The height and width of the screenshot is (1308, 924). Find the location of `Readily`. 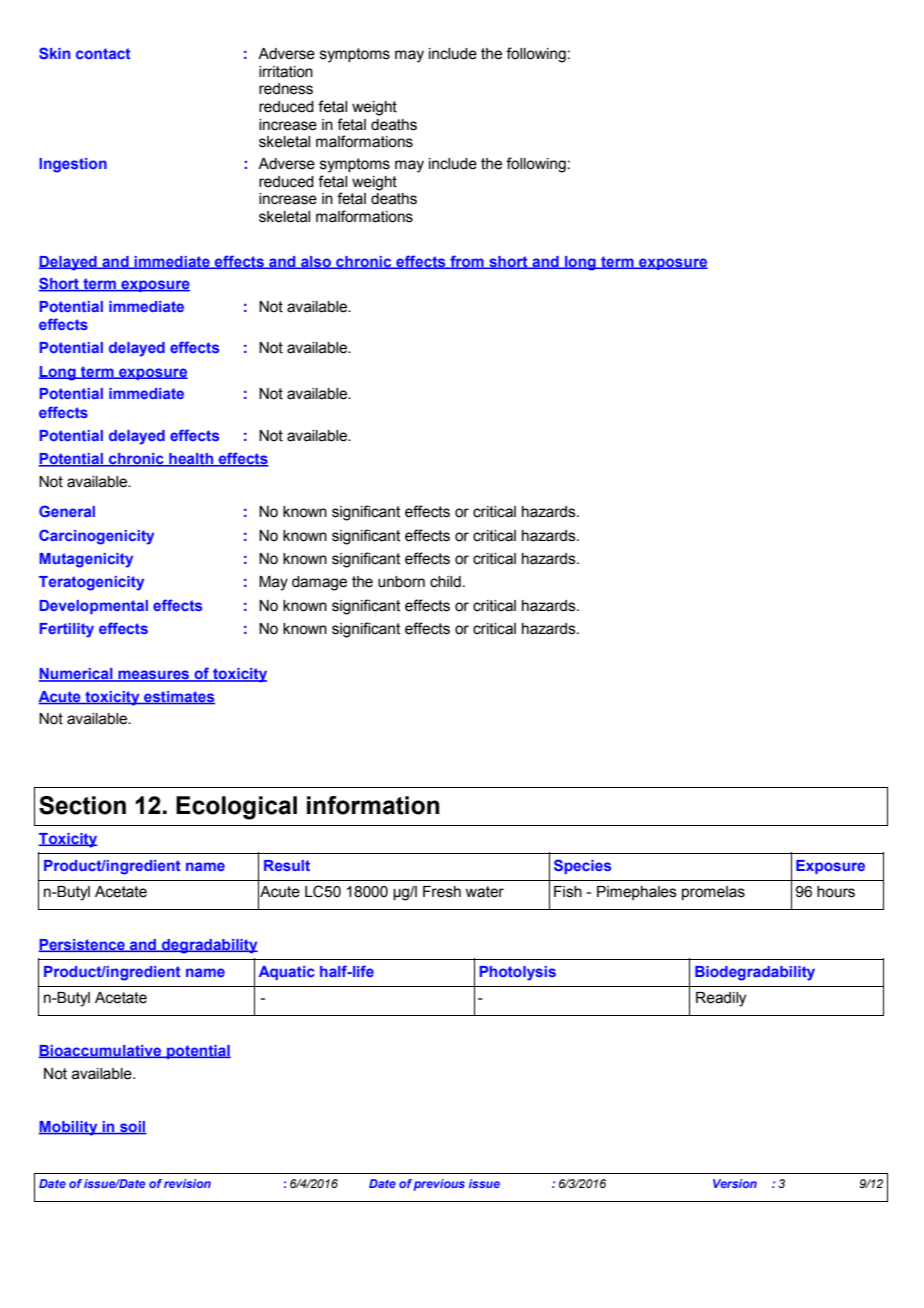

Readily is located at coordinates (721, 999).
